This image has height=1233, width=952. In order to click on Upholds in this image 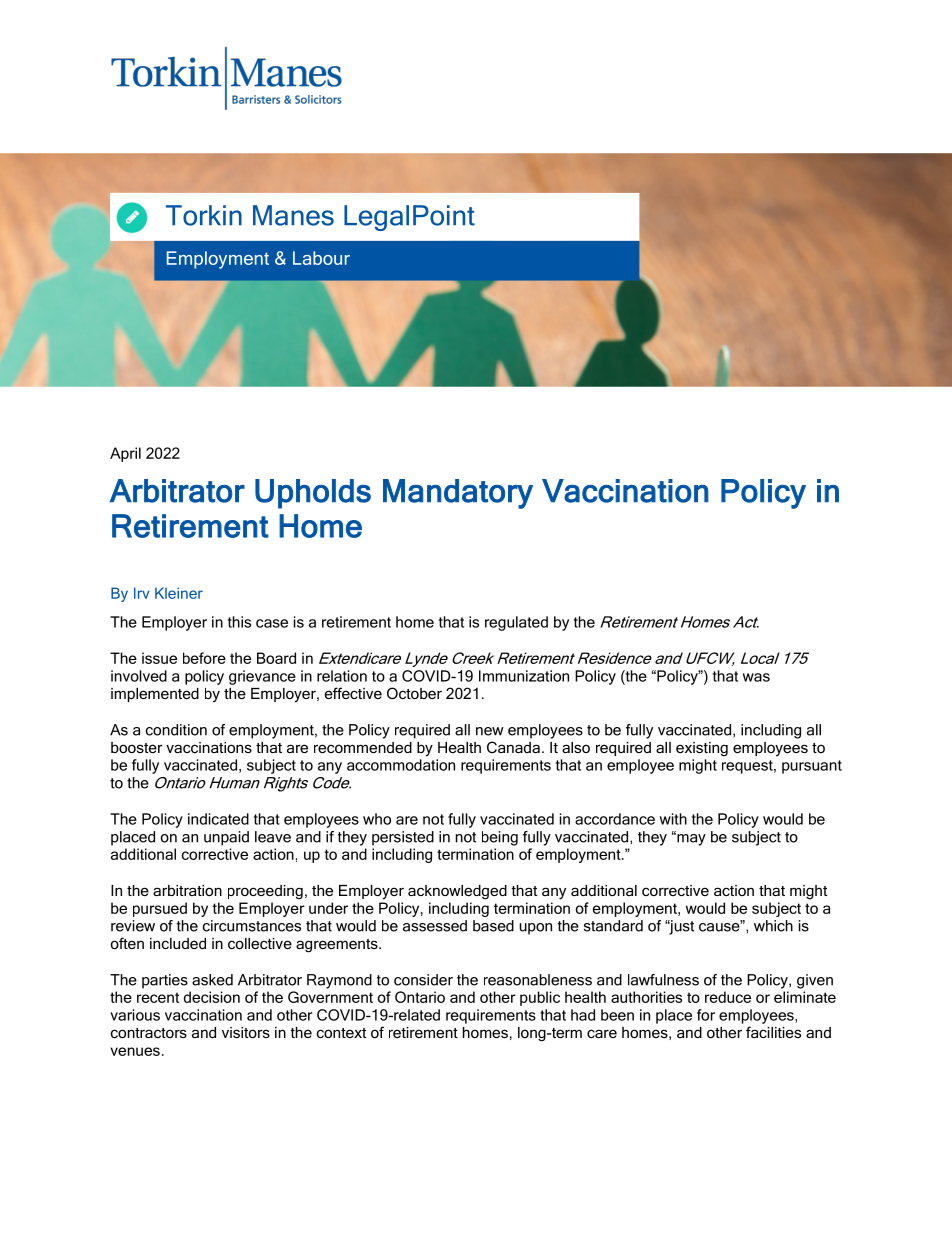, I will do `click(313, 494)`.
